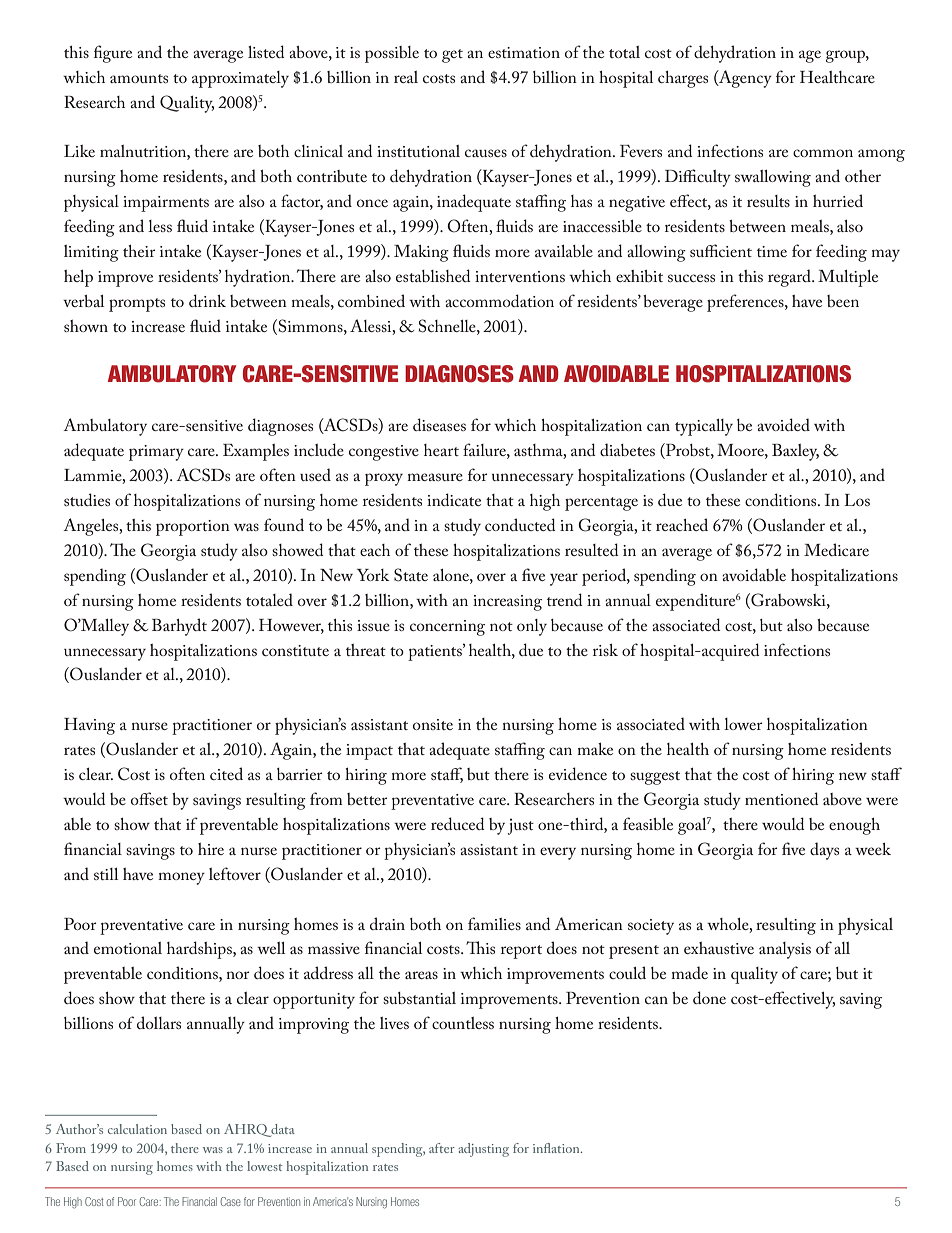  I want to click on days, so click(824, 851).
